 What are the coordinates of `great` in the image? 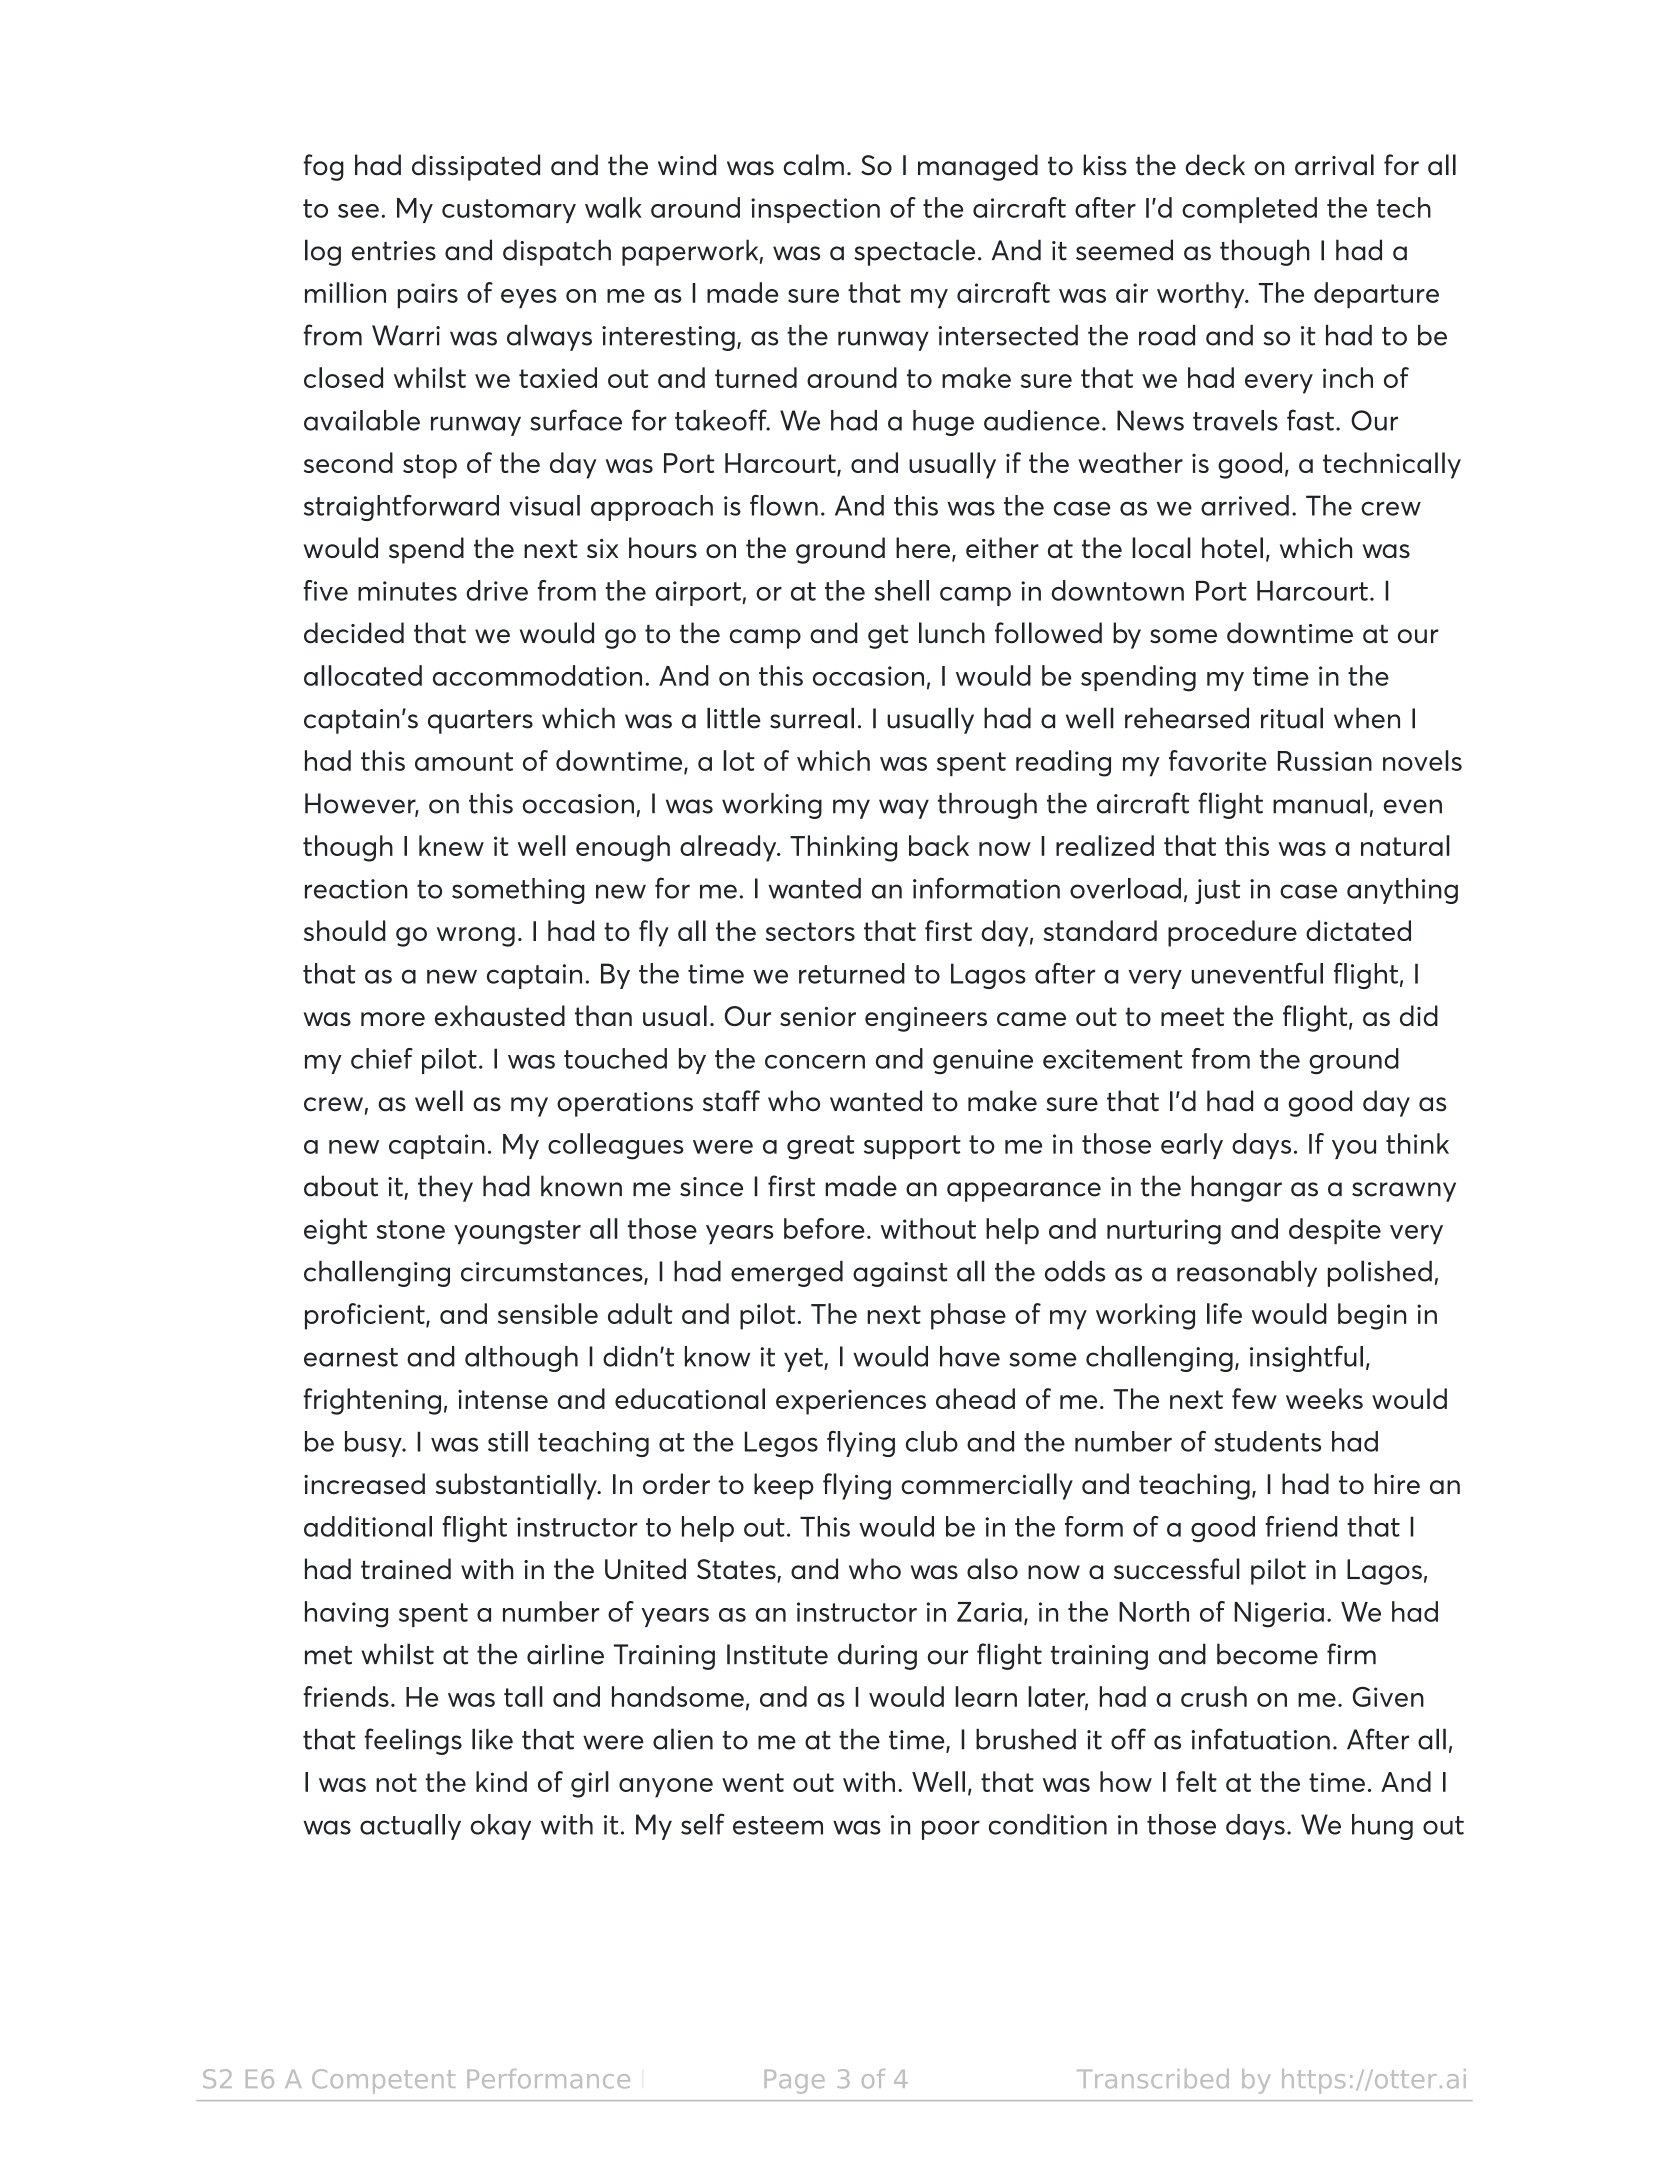 It's located at (820, 1147).
